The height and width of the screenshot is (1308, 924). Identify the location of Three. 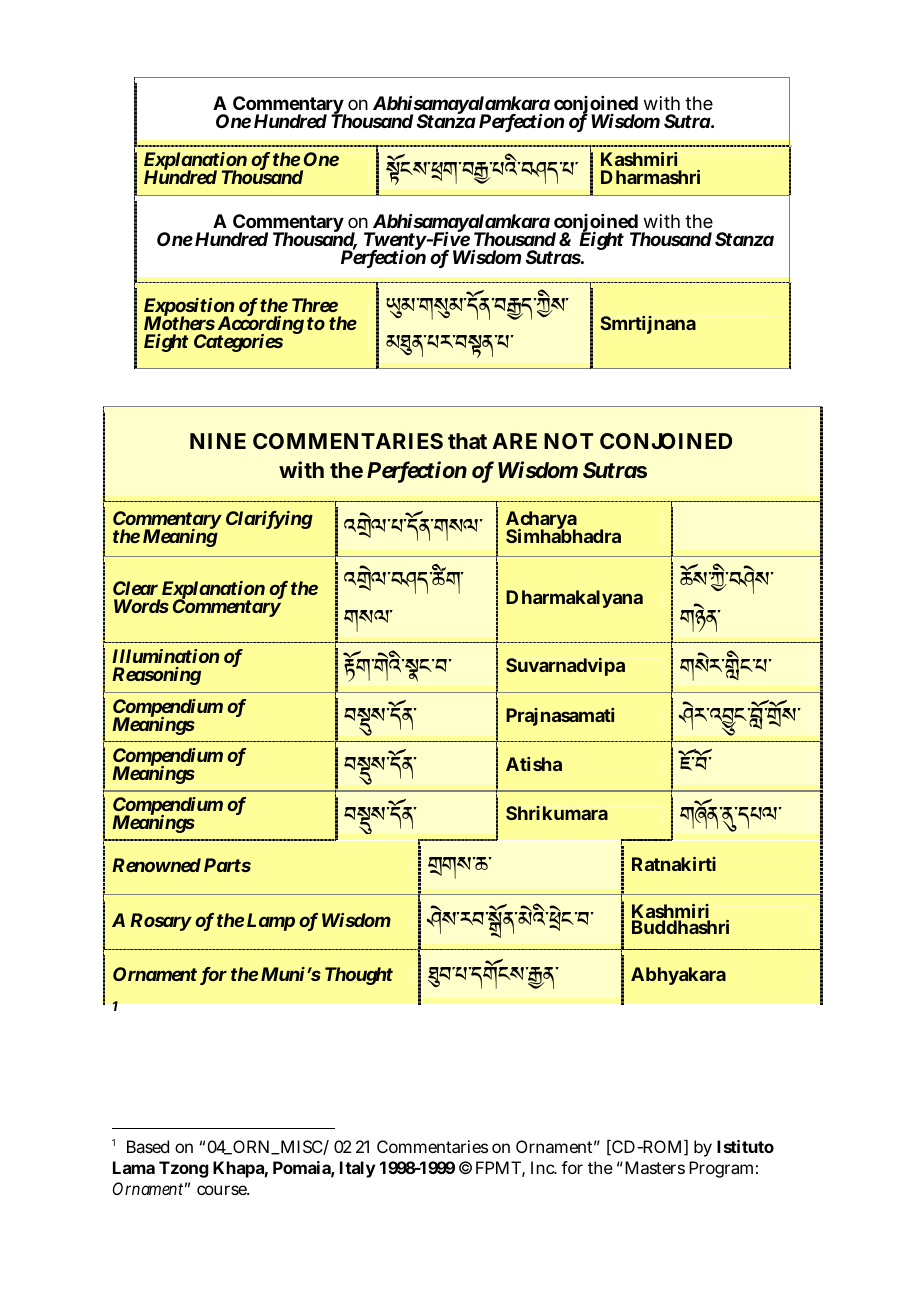
(315, 305).
